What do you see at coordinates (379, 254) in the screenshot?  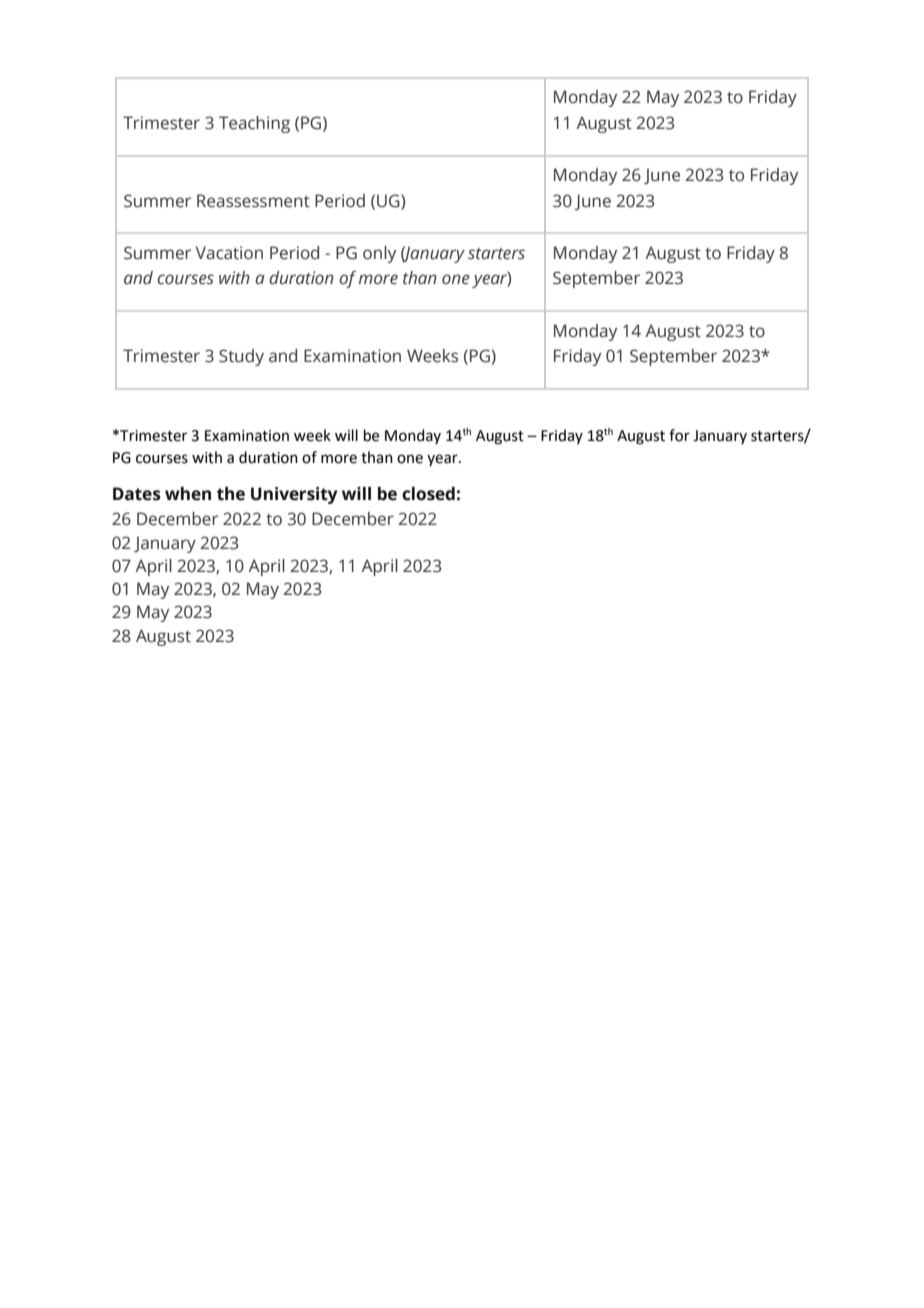 I see `only` at bounding box center [379, 254].
